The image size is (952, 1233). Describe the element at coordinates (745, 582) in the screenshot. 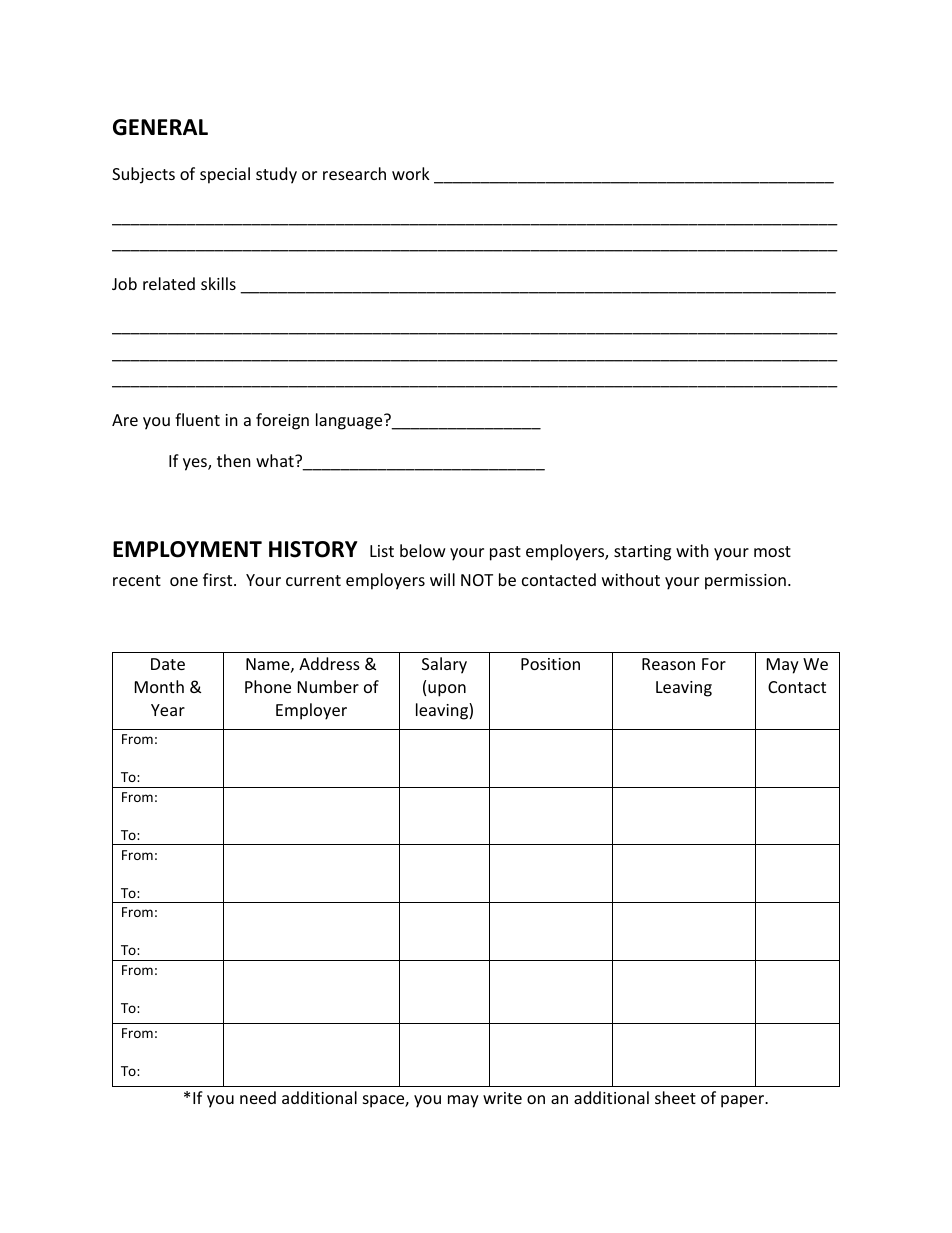

I see `permission` at that location.
